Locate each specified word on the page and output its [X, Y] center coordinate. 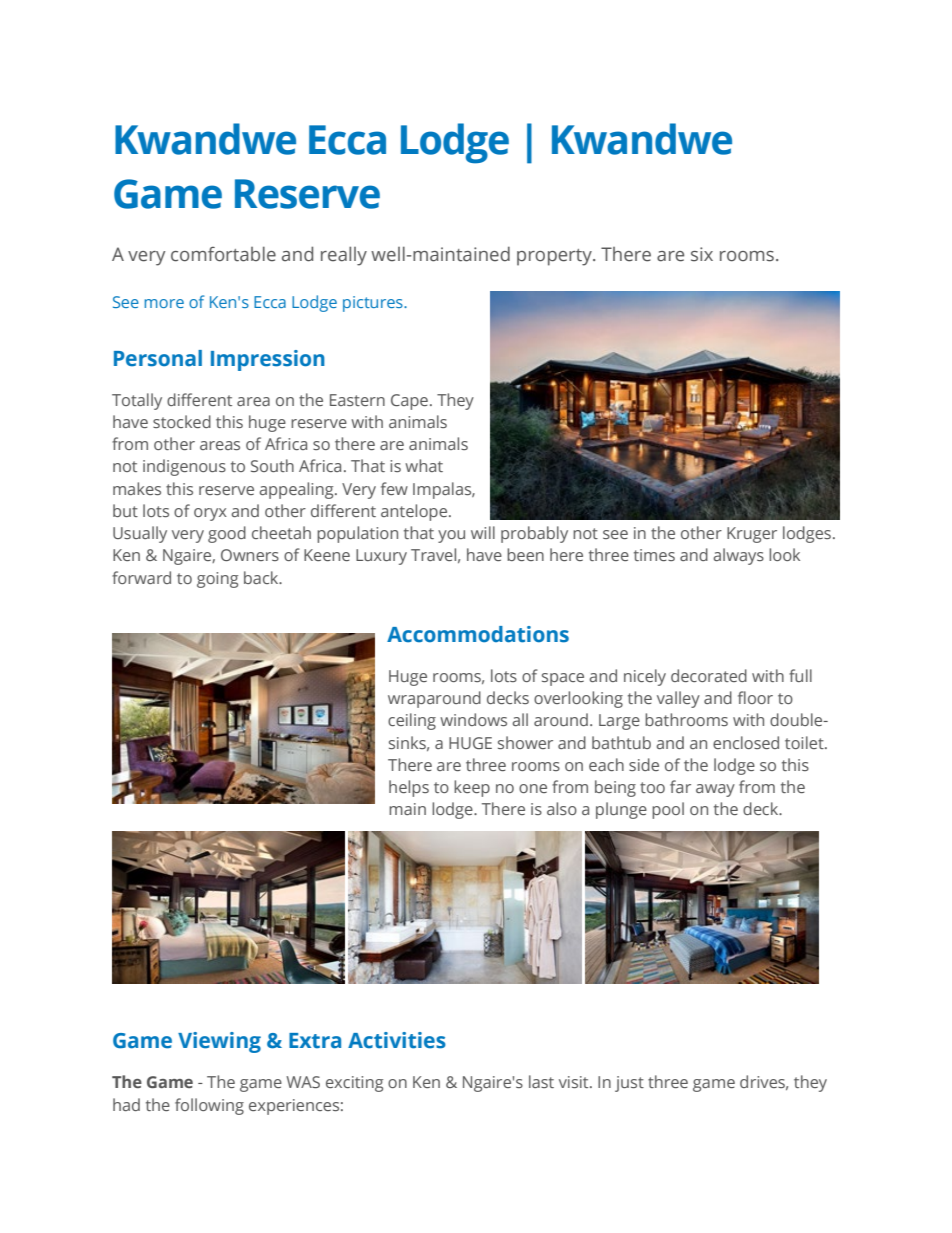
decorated [709, 675]
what [424, 465]
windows [473, 719]
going [217, 580]
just [629, 1084]
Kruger [752, 535]
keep [472, 788]
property [555, 257]
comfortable [223, 254]
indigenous [184, 467]
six [702, 254]
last [541, 1081]
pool [668, 810]
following [209, 1106]
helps [409, 788]
